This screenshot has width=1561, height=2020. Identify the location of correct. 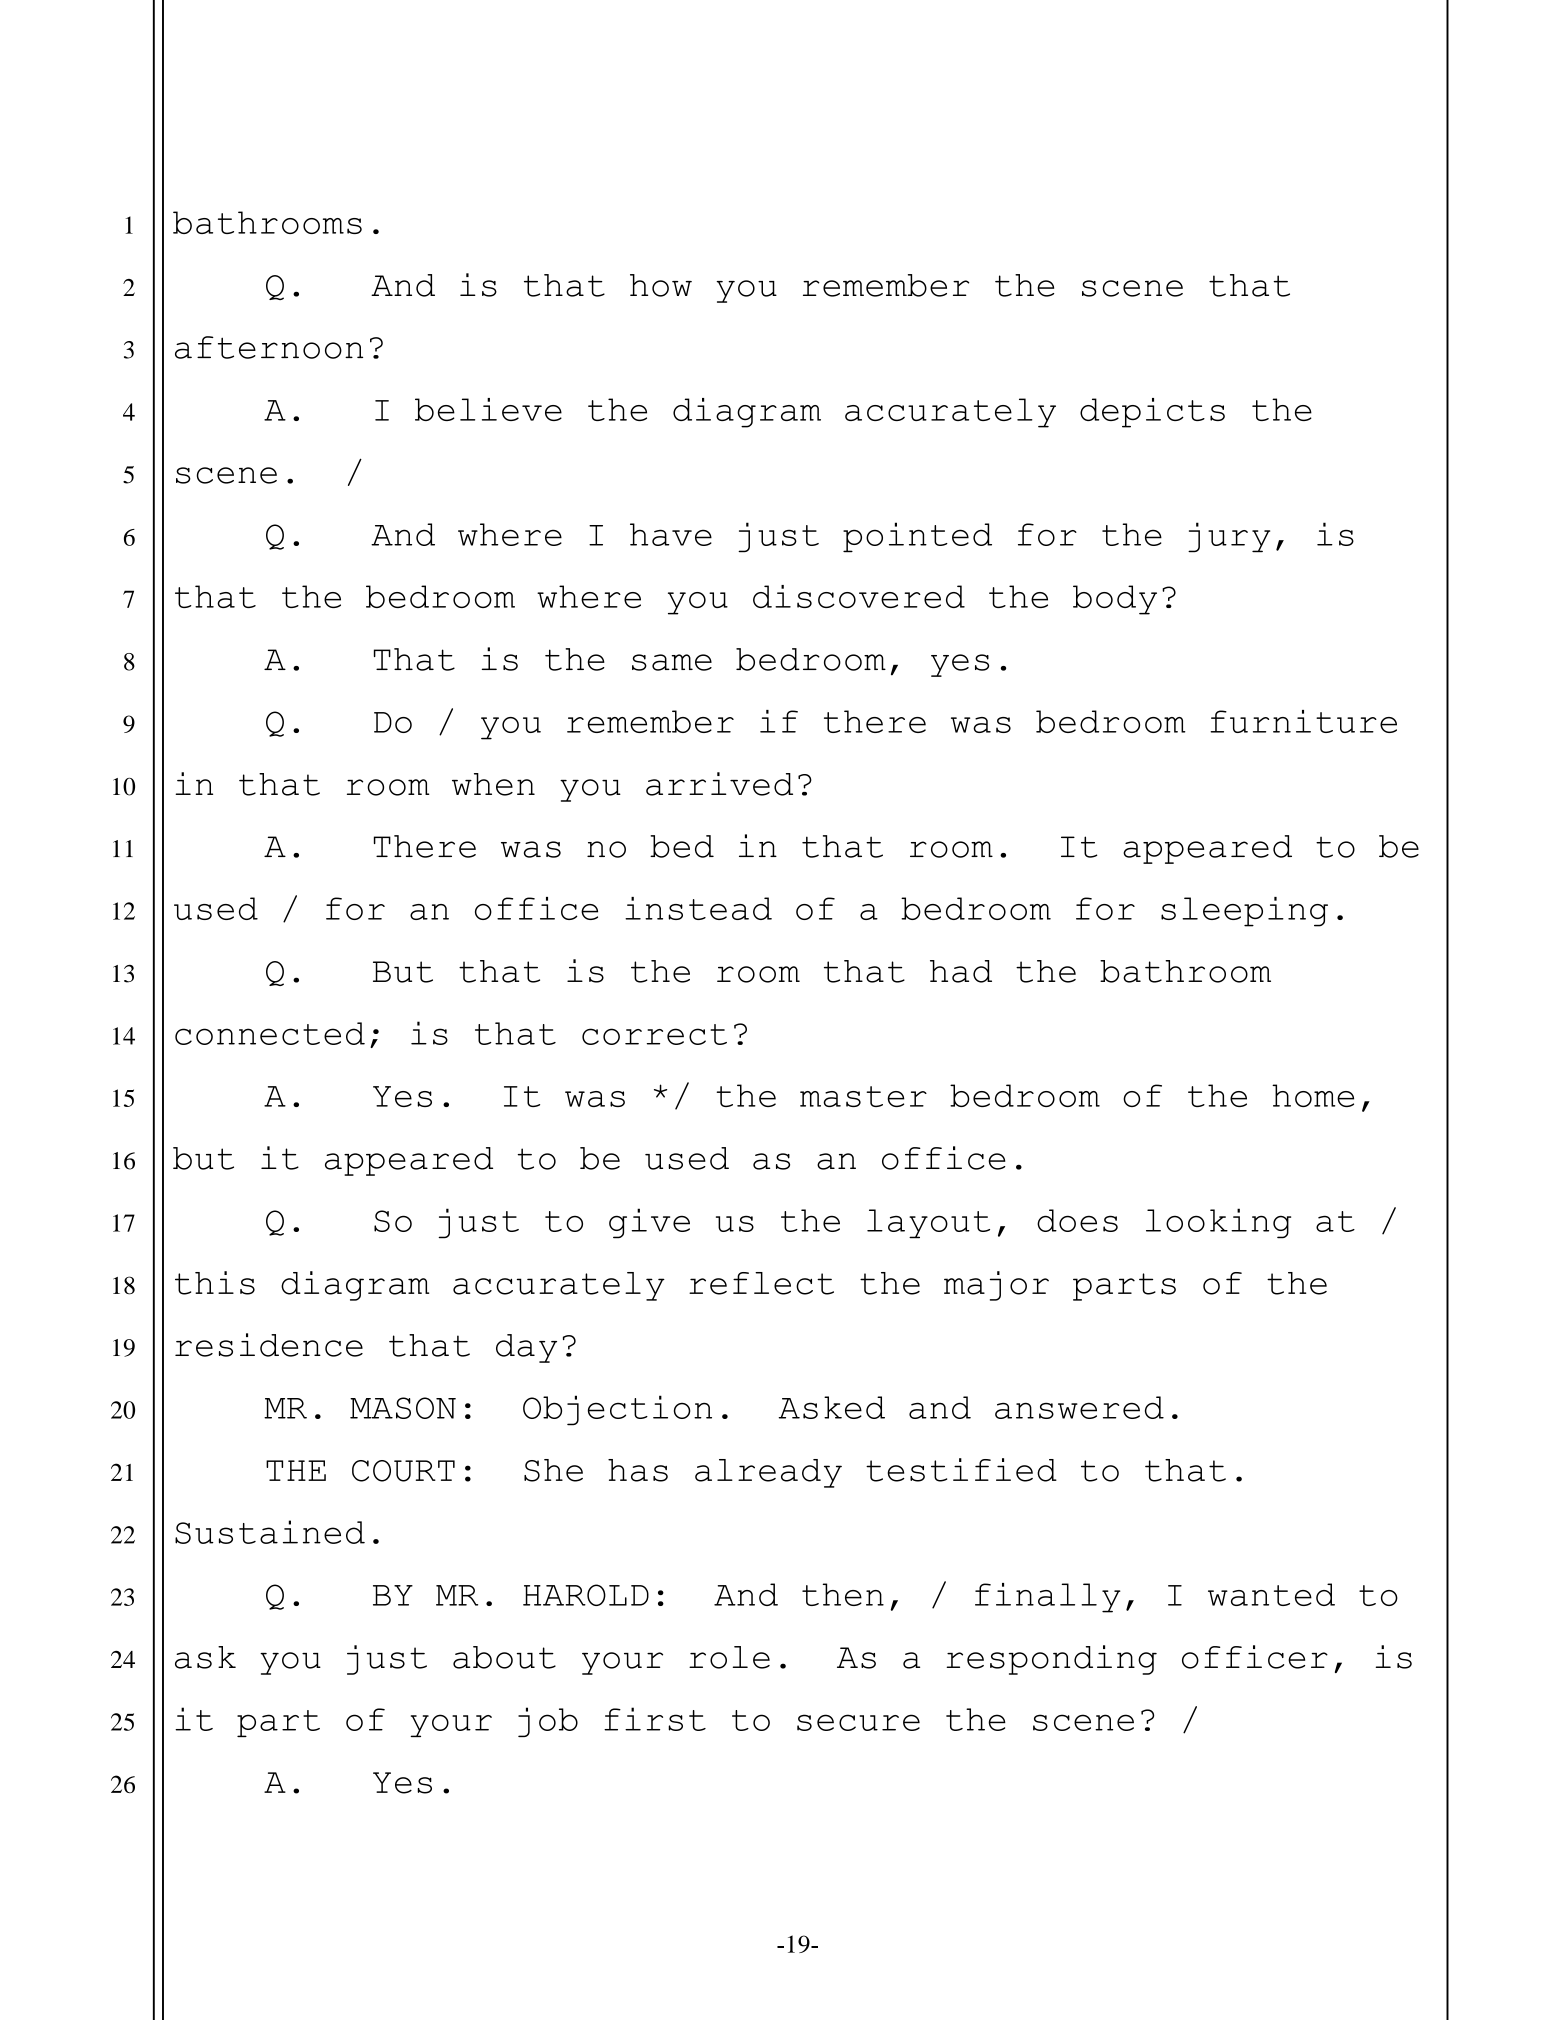
(654, 1034).
